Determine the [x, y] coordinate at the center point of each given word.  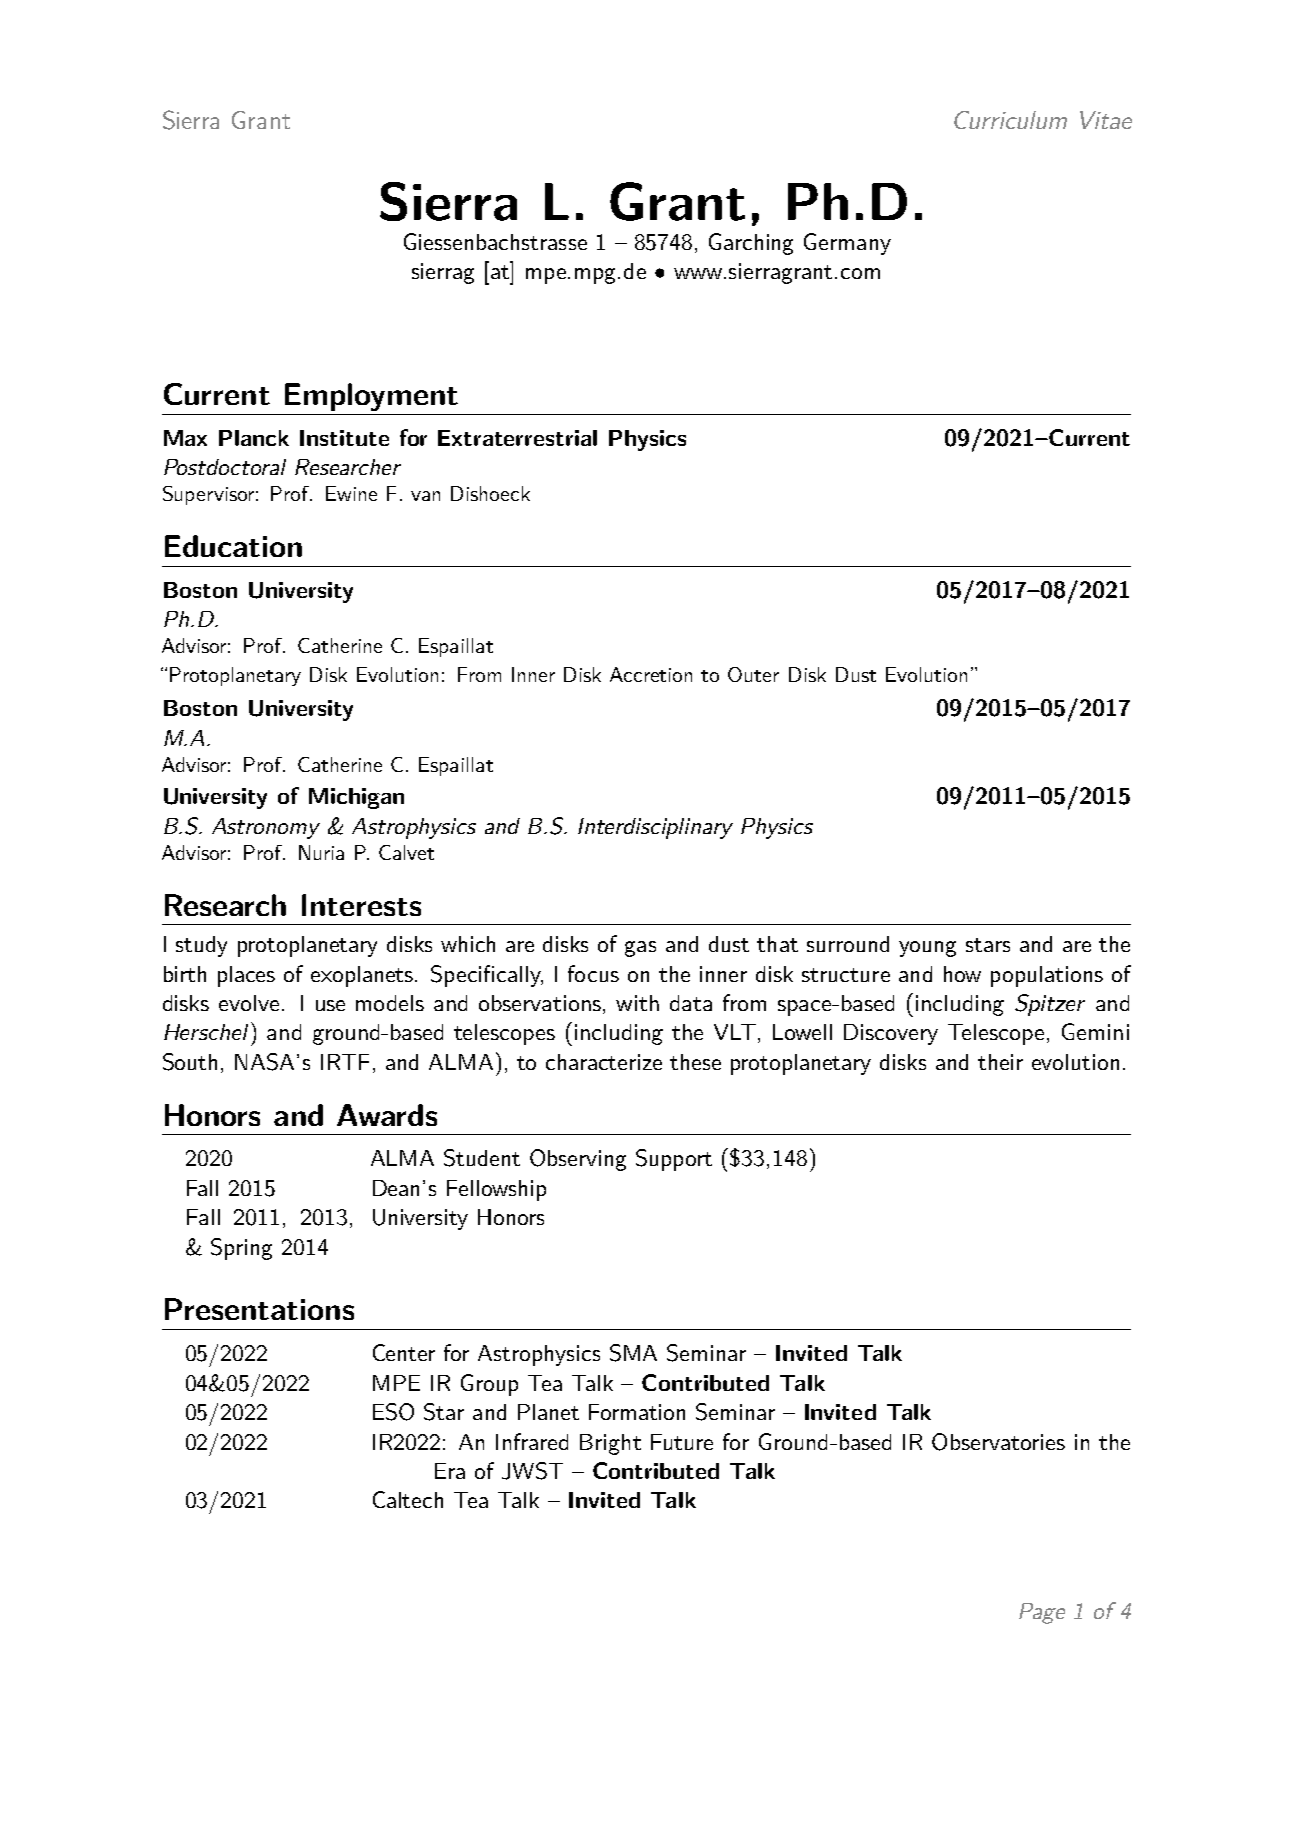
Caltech [408, 1499]
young [927, 949]
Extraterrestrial [517, 438]
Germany [847, 244]
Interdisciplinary [655, 828]
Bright [610, 1444]
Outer [753, 674]
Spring [241, 1249]
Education [233, 546]
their [1000, 1062]
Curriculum [1010, 120]
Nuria [321, 852]
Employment [371, 397]
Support [674, 1160]
